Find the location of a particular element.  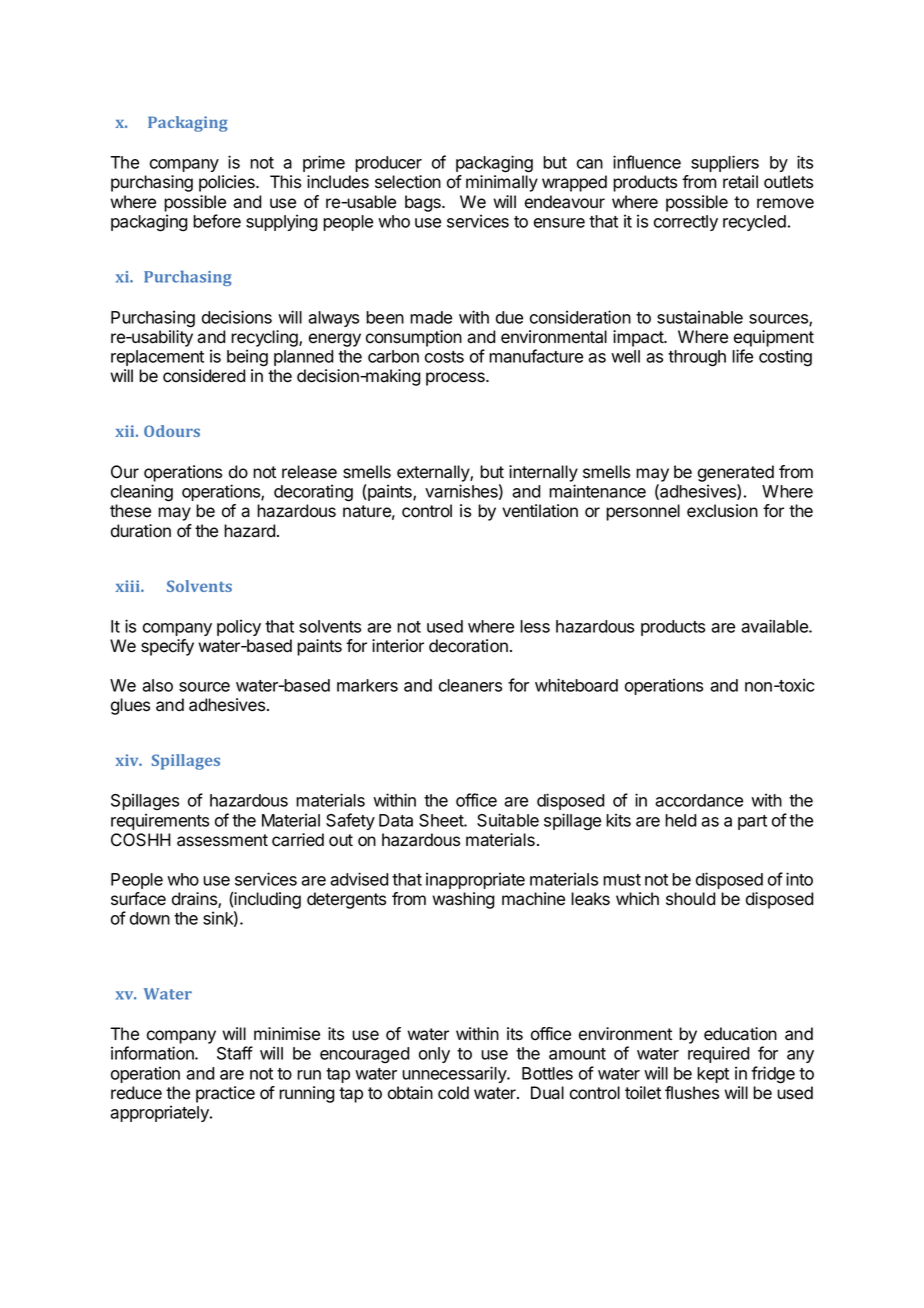

available is located at coordinates (775, 626).
